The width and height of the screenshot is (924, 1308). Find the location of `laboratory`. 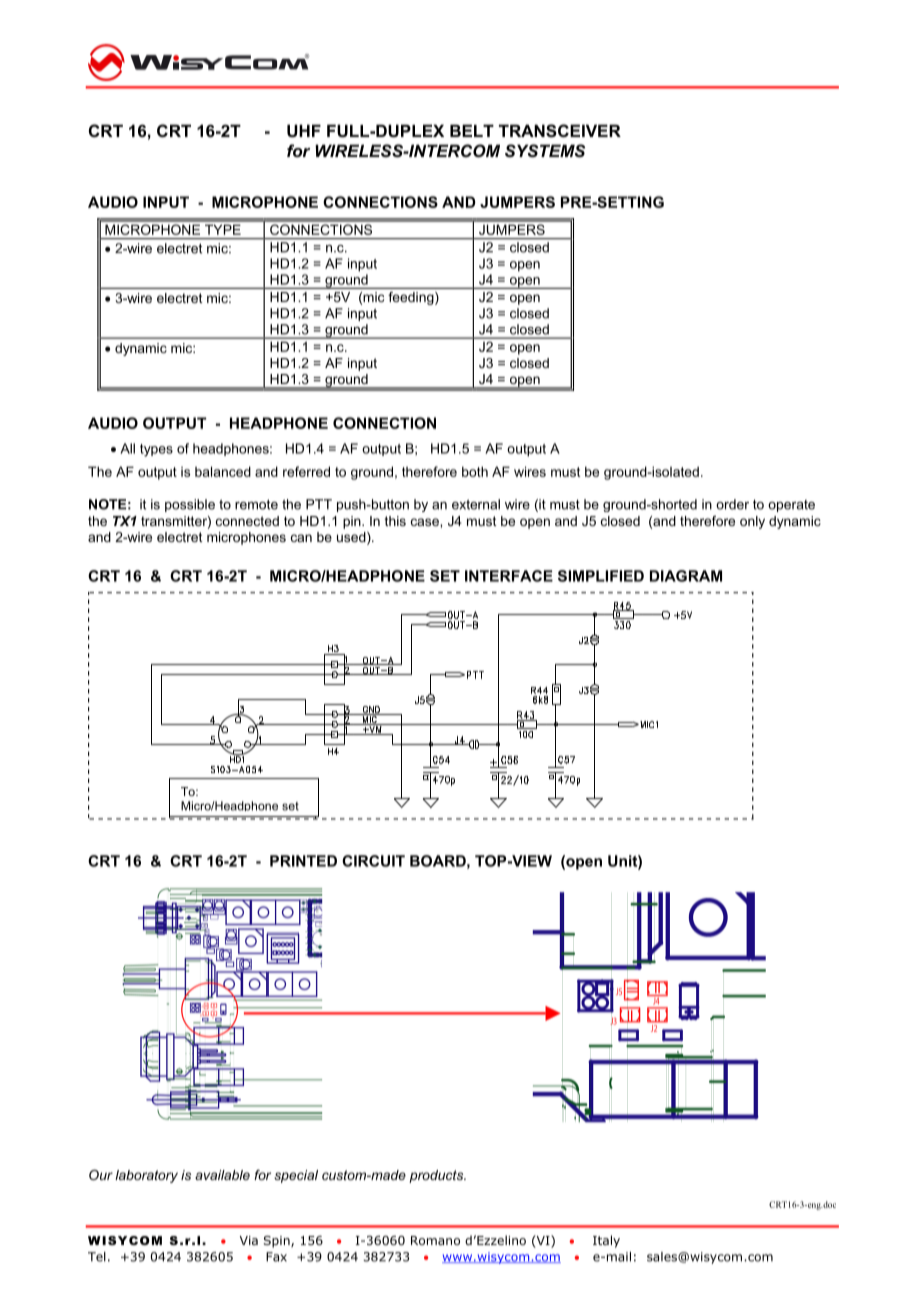

laboratory is located at coordinates (146, 1176).
